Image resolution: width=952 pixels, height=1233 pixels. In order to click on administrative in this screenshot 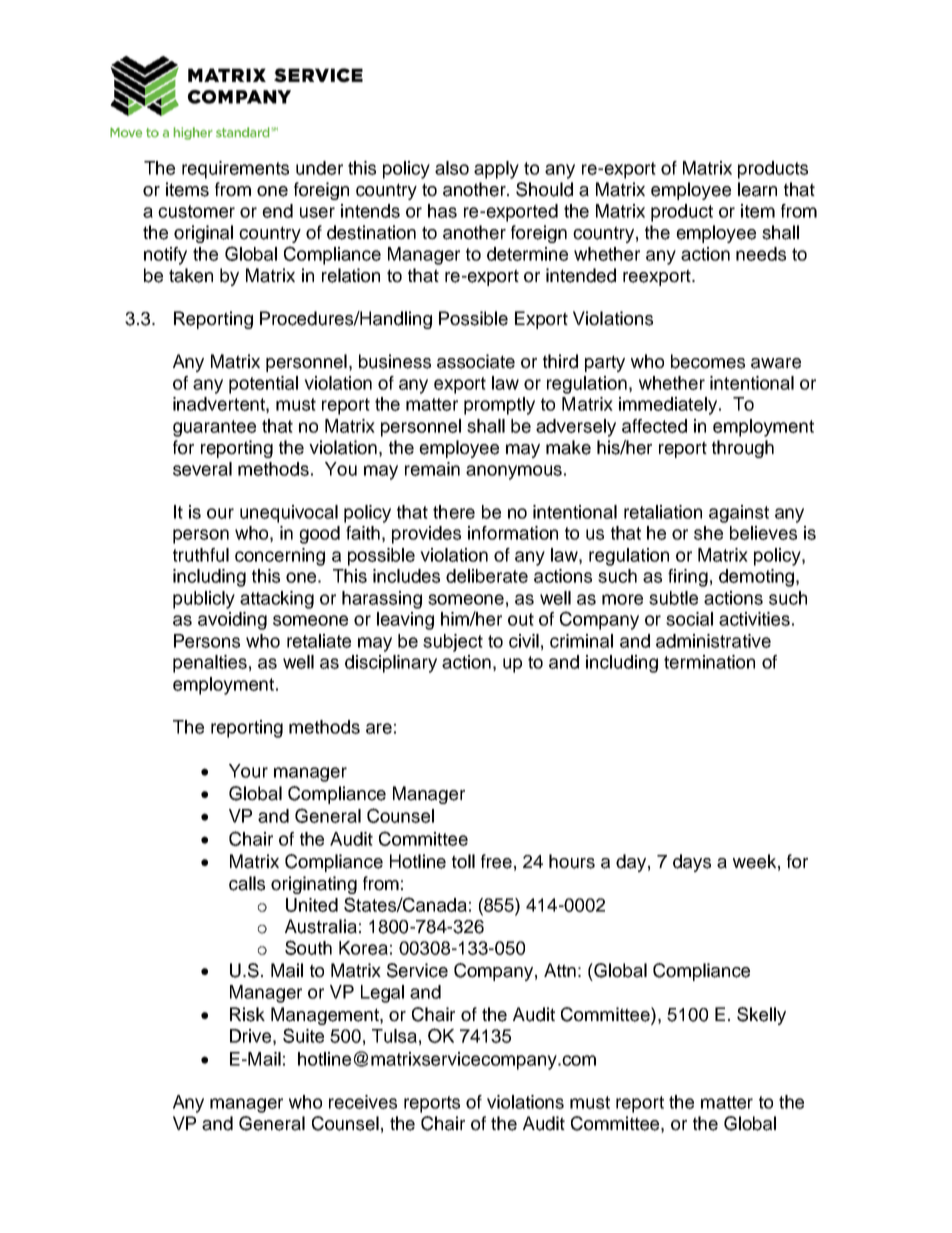, I will do `click(713, 641)`.
